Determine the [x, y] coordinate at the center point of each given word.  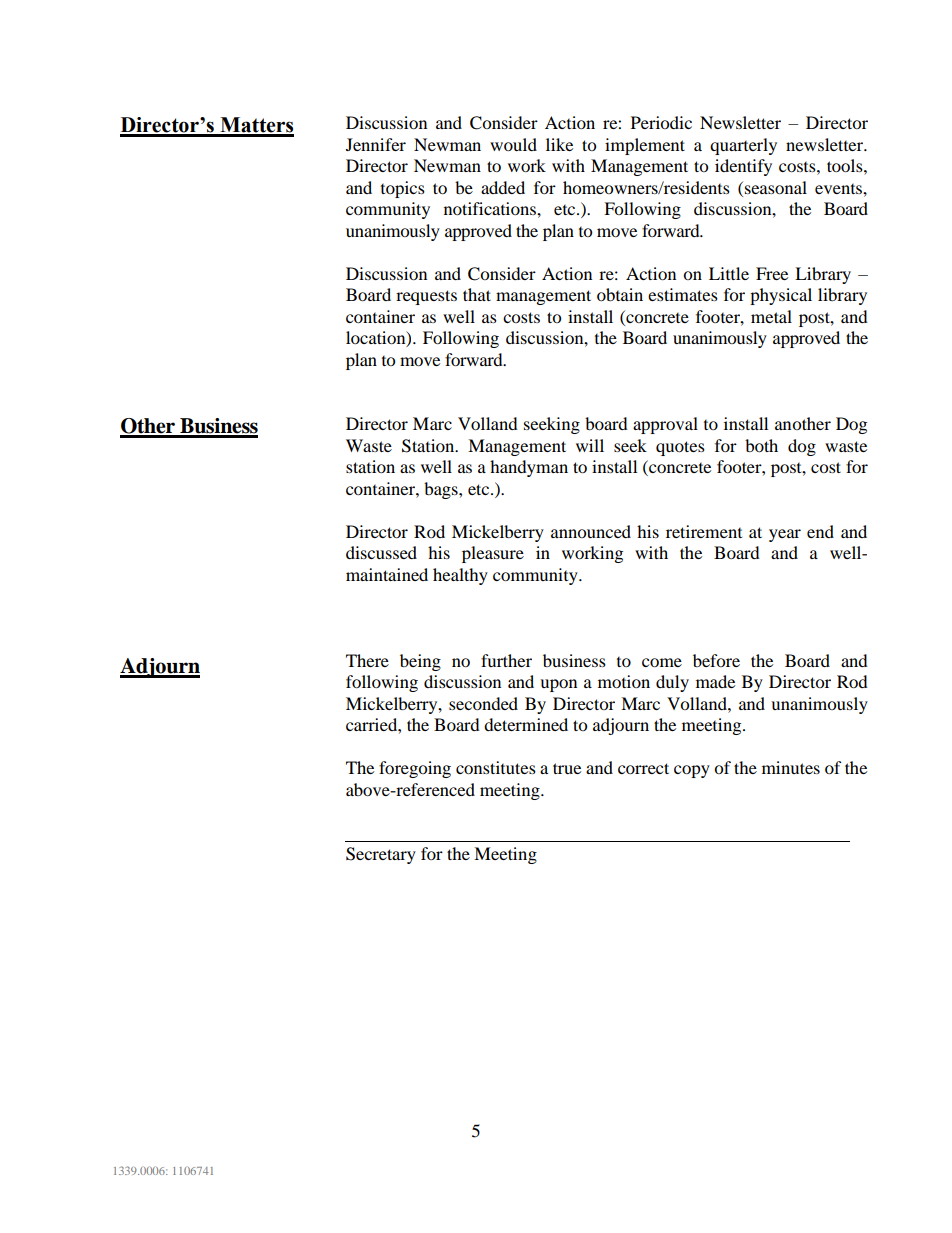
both [761, 445]
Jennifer [376, 144]
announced [591, 531]
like [559, 144]
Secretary [381, 855]
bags [442, 490]
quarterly [743, 146]
